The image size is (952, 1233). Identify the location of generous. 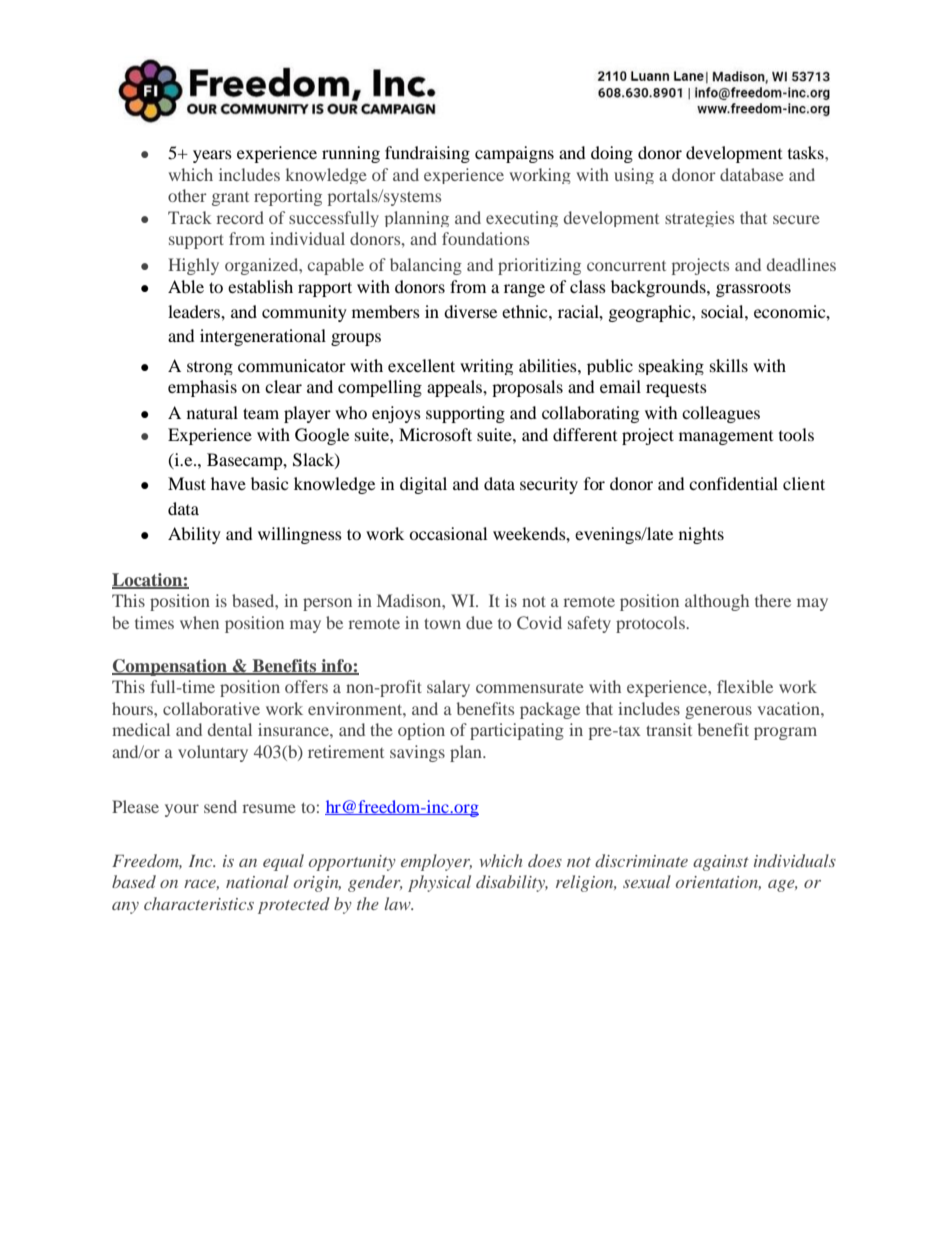
(718, 712).
